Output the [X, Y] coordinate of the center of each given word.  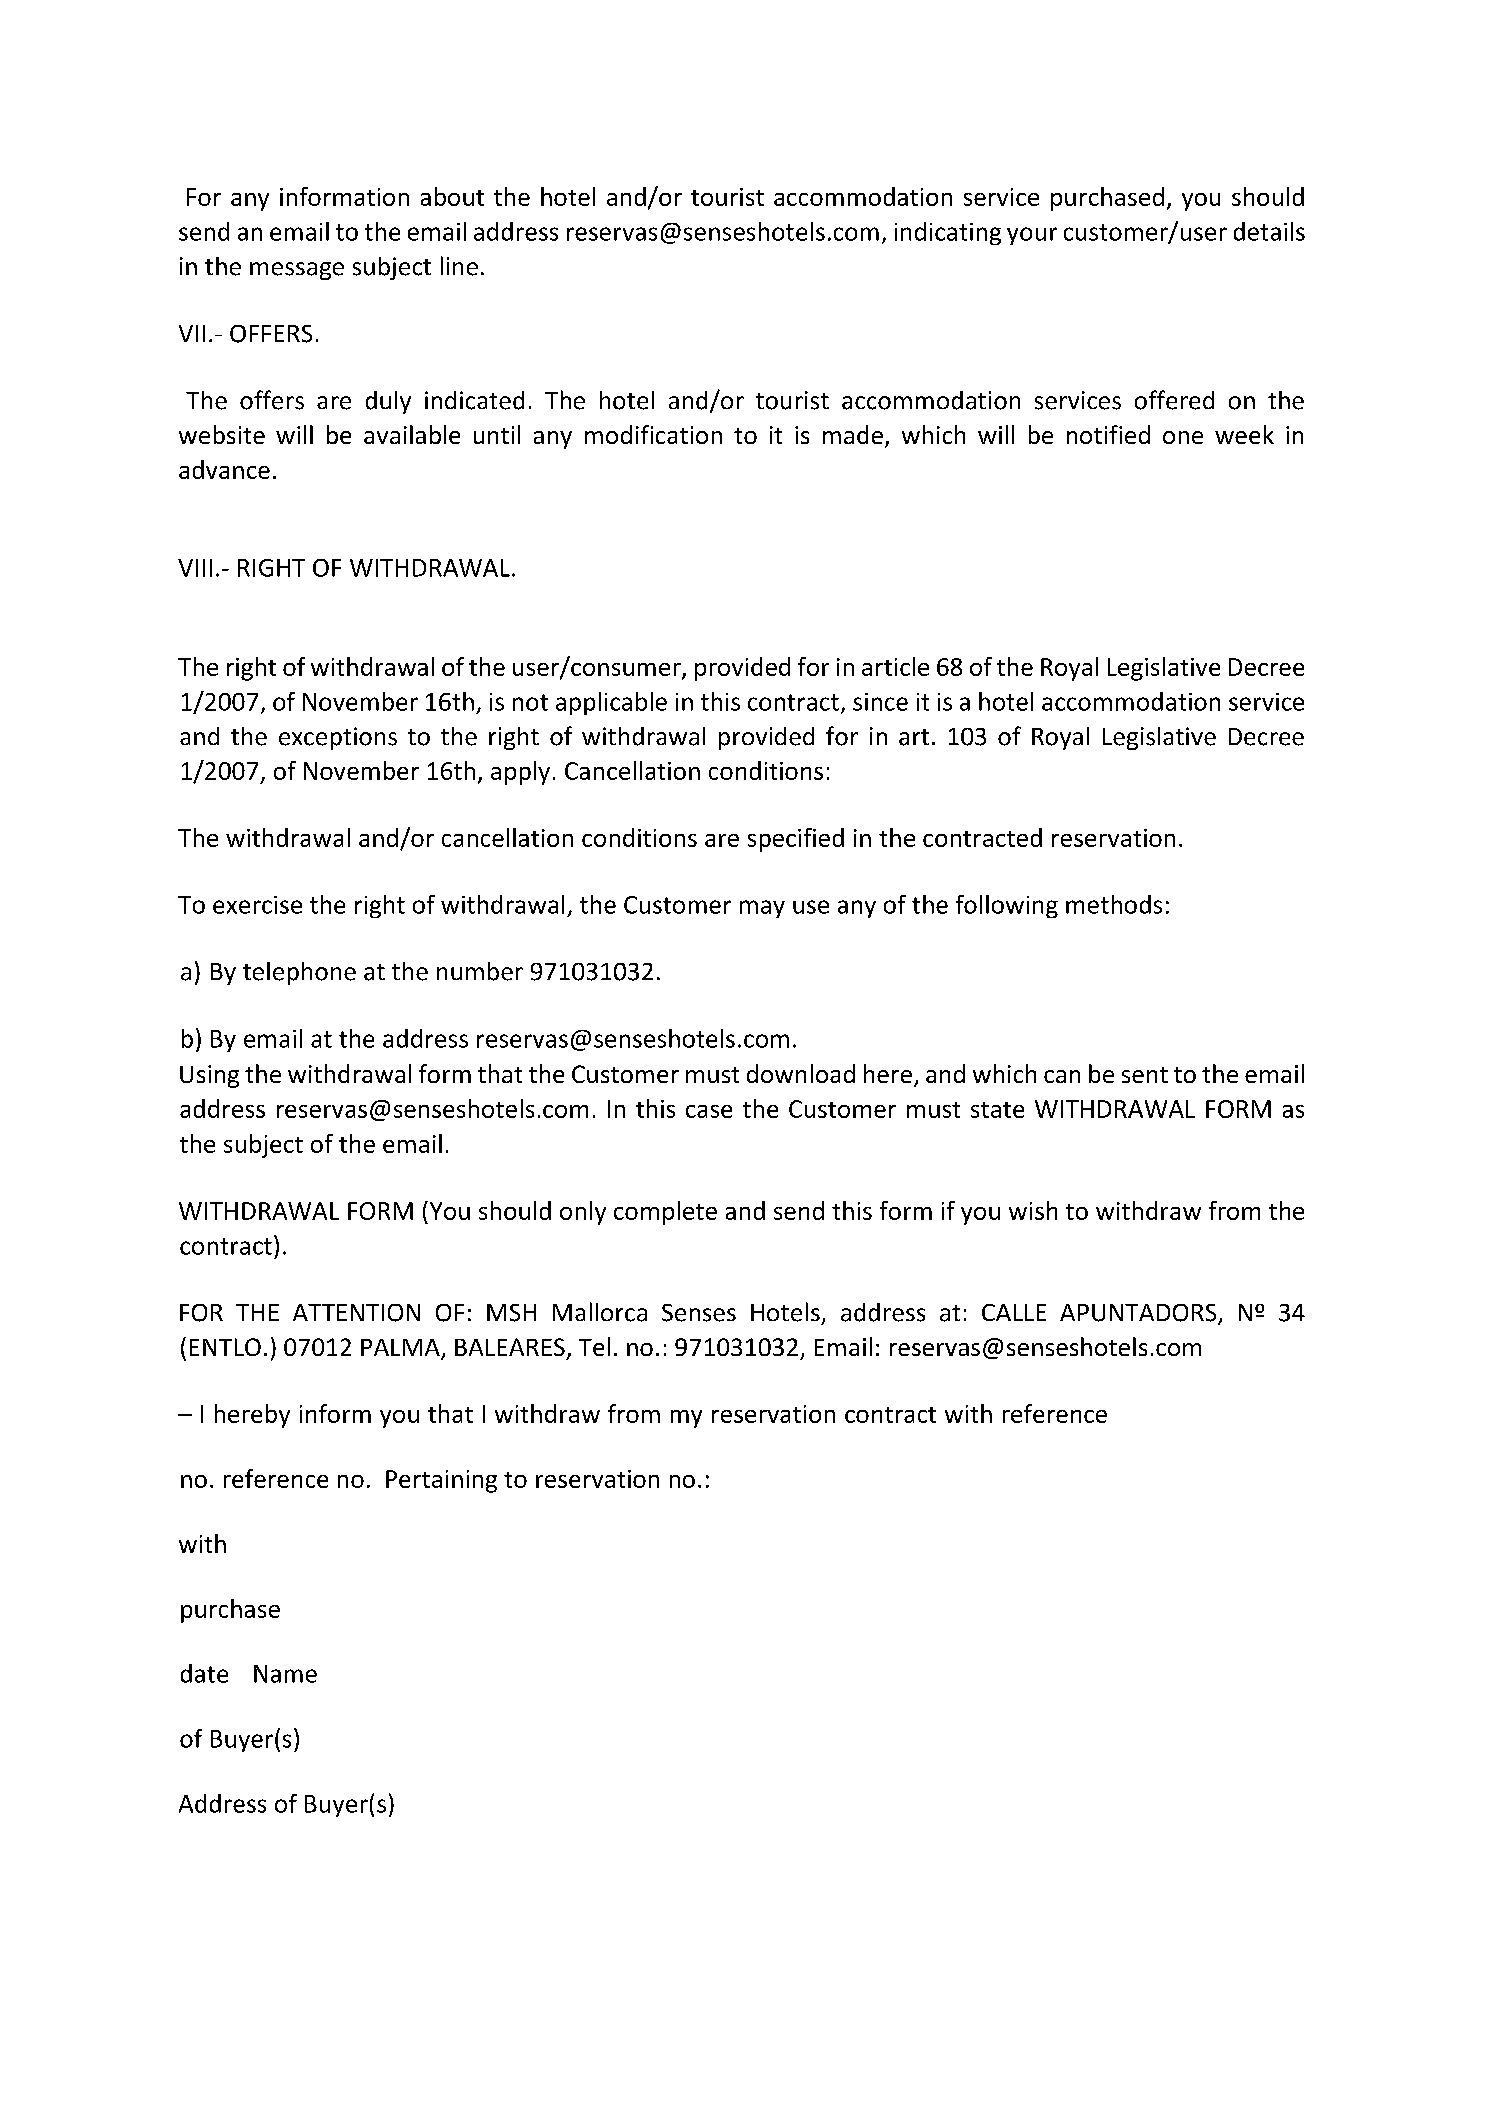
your [1032, 236]
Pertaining [441, 1481]
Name [285, 1674]
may [762, 909]
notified [1108, 434]
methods [1114, 904]
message [297, 271]
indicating [948, 233]
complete [665, 1213]
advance [224, 469]
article [895, 666]
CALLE [1014, 1312]
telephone [299, 973]
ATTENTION [356, 1313]
